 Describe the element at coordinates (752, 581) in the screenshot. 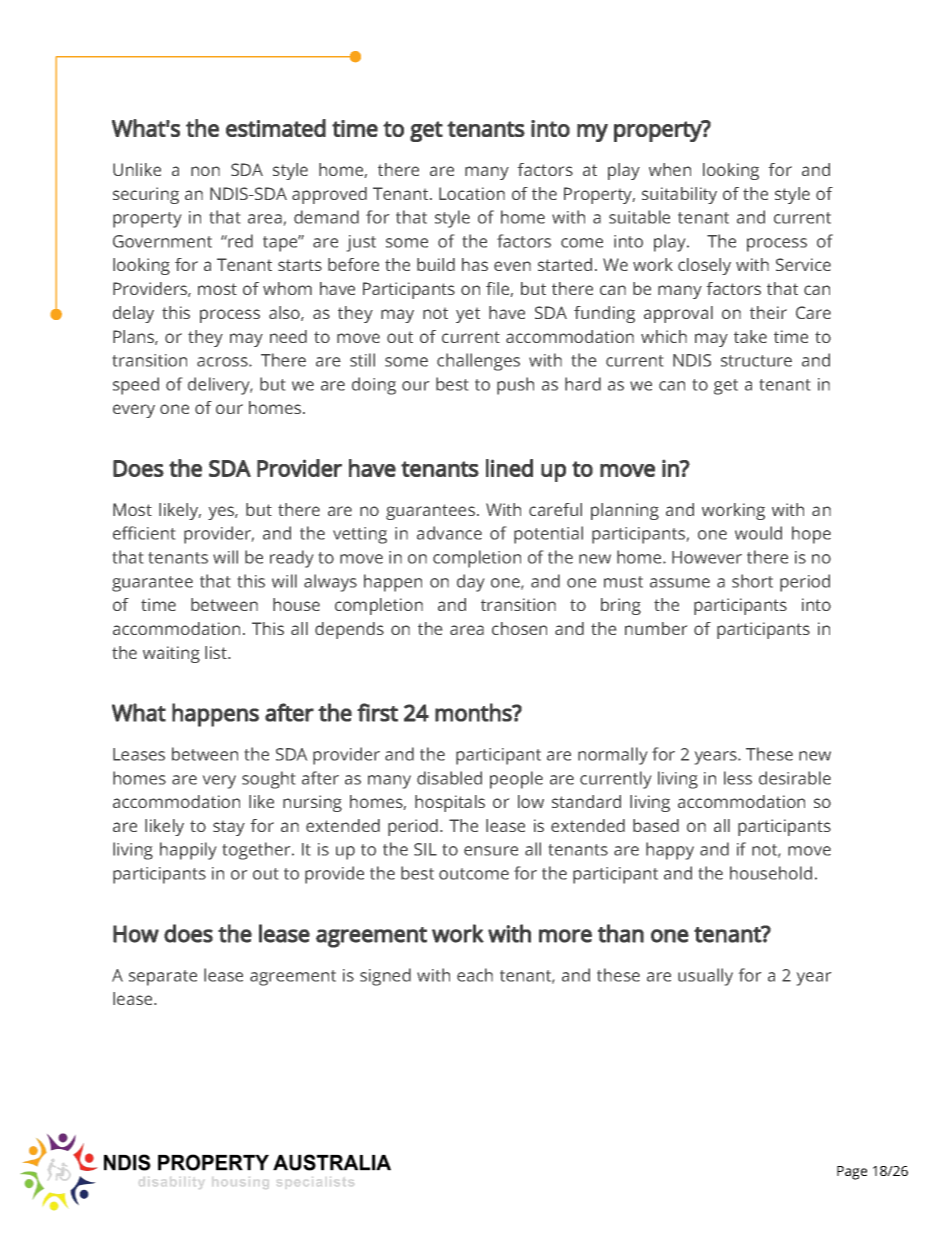

I see `short` at that location.
